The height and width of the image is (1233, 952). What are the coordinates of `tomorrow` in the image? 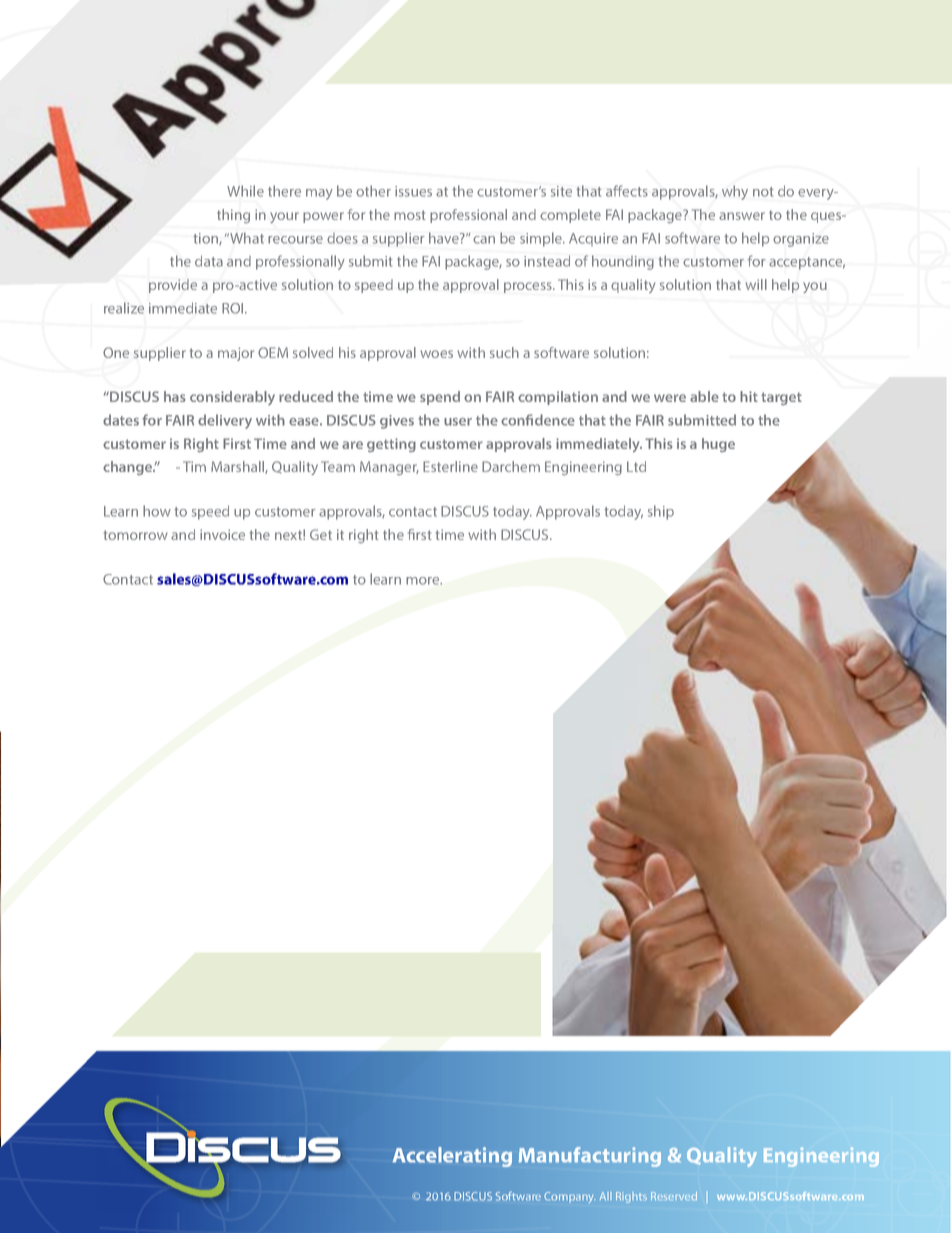 It's located at (136, 535).
